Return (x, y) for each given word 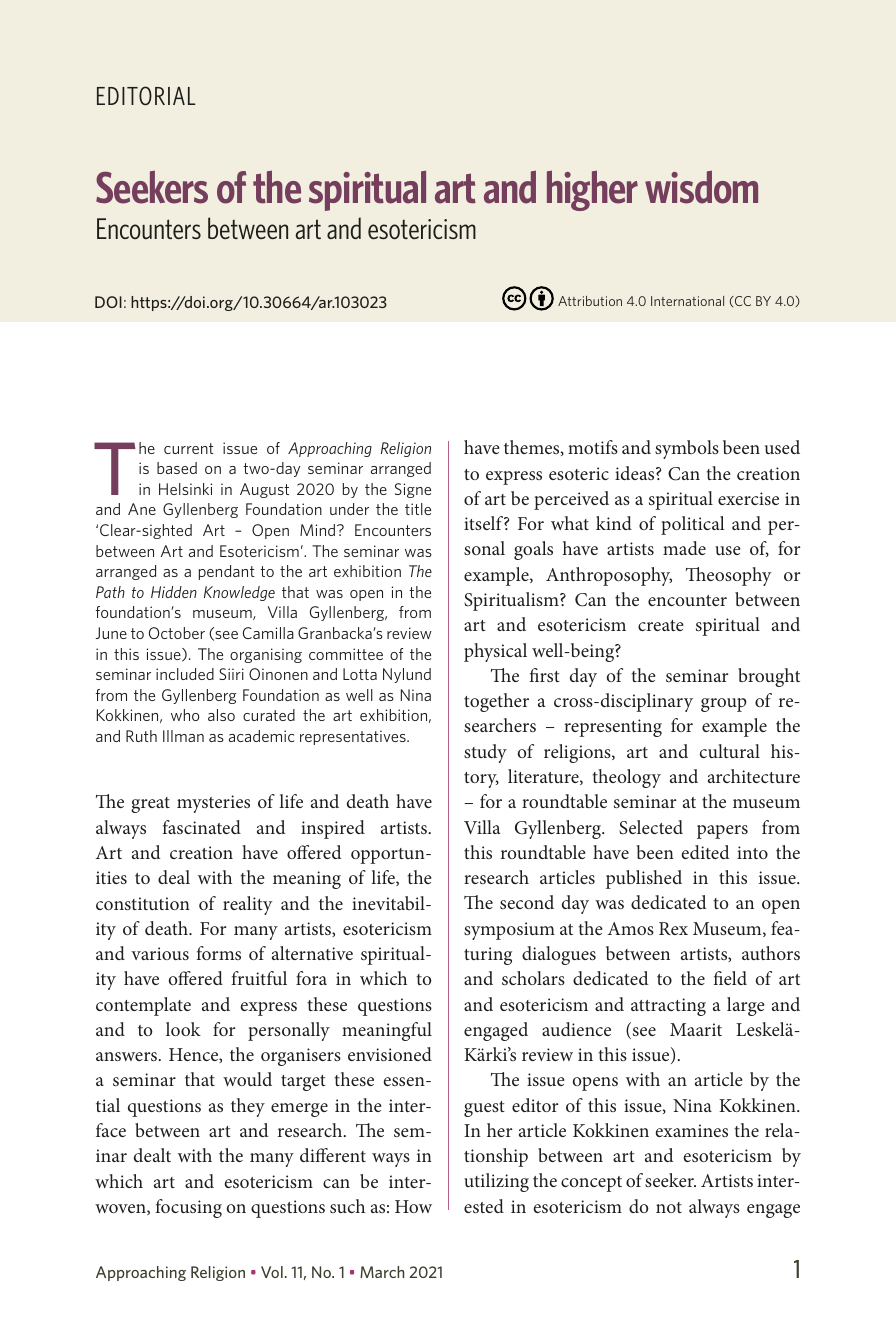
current (189, 448)
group (724, 705)
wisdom (701, 187)
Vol (272, 1272)
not (669, 1207)
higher (592, 190)
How (413, 1206)
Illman (183, 736)
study (485, 753)
